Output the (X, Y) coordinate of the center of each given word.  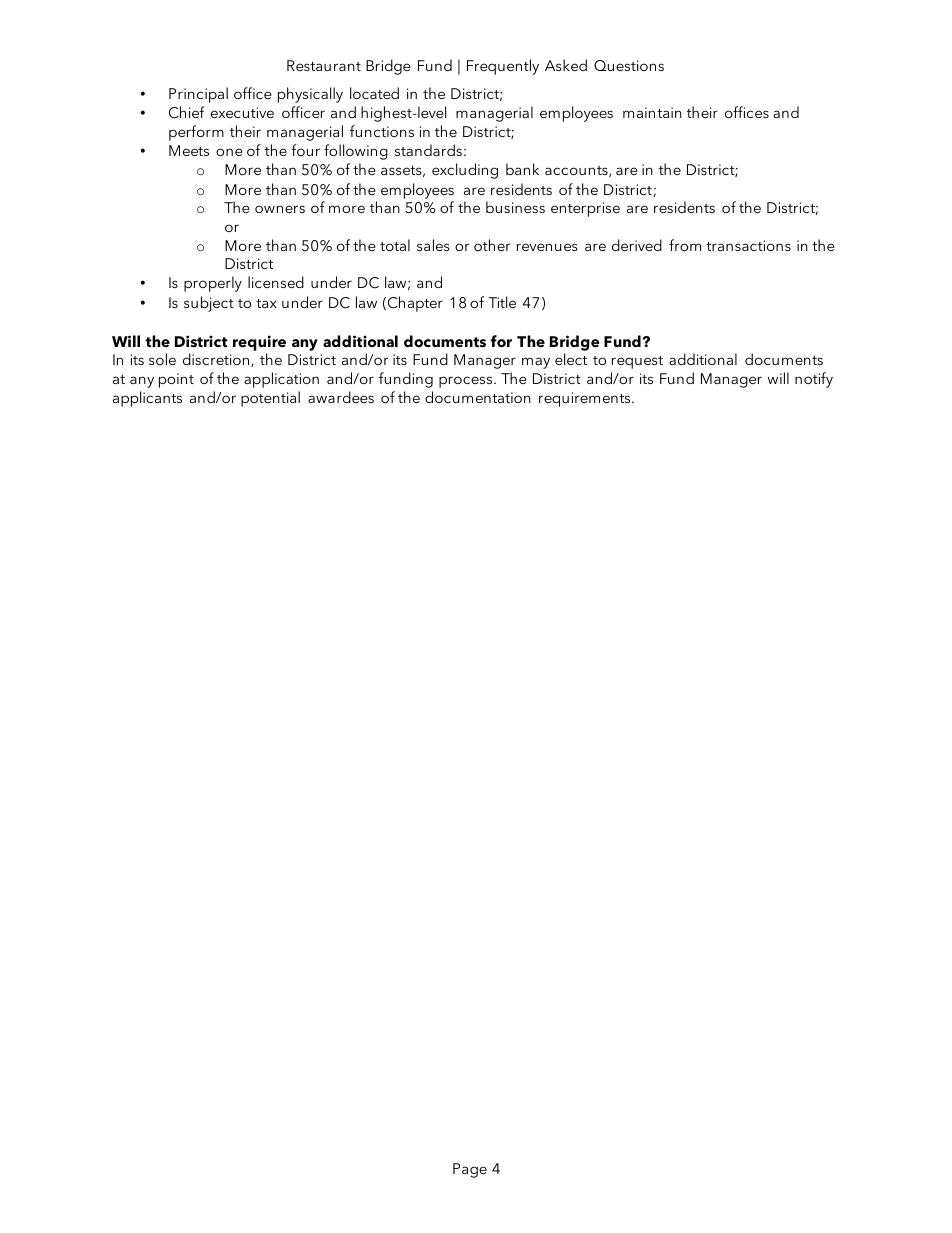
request (637, 362)
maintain (652, 112)
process (467, 382)
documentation (478, 397)
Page (470, 1170)
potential (270, 399)
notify (814, 380)
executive (242, 112)
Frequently (503, 67)
